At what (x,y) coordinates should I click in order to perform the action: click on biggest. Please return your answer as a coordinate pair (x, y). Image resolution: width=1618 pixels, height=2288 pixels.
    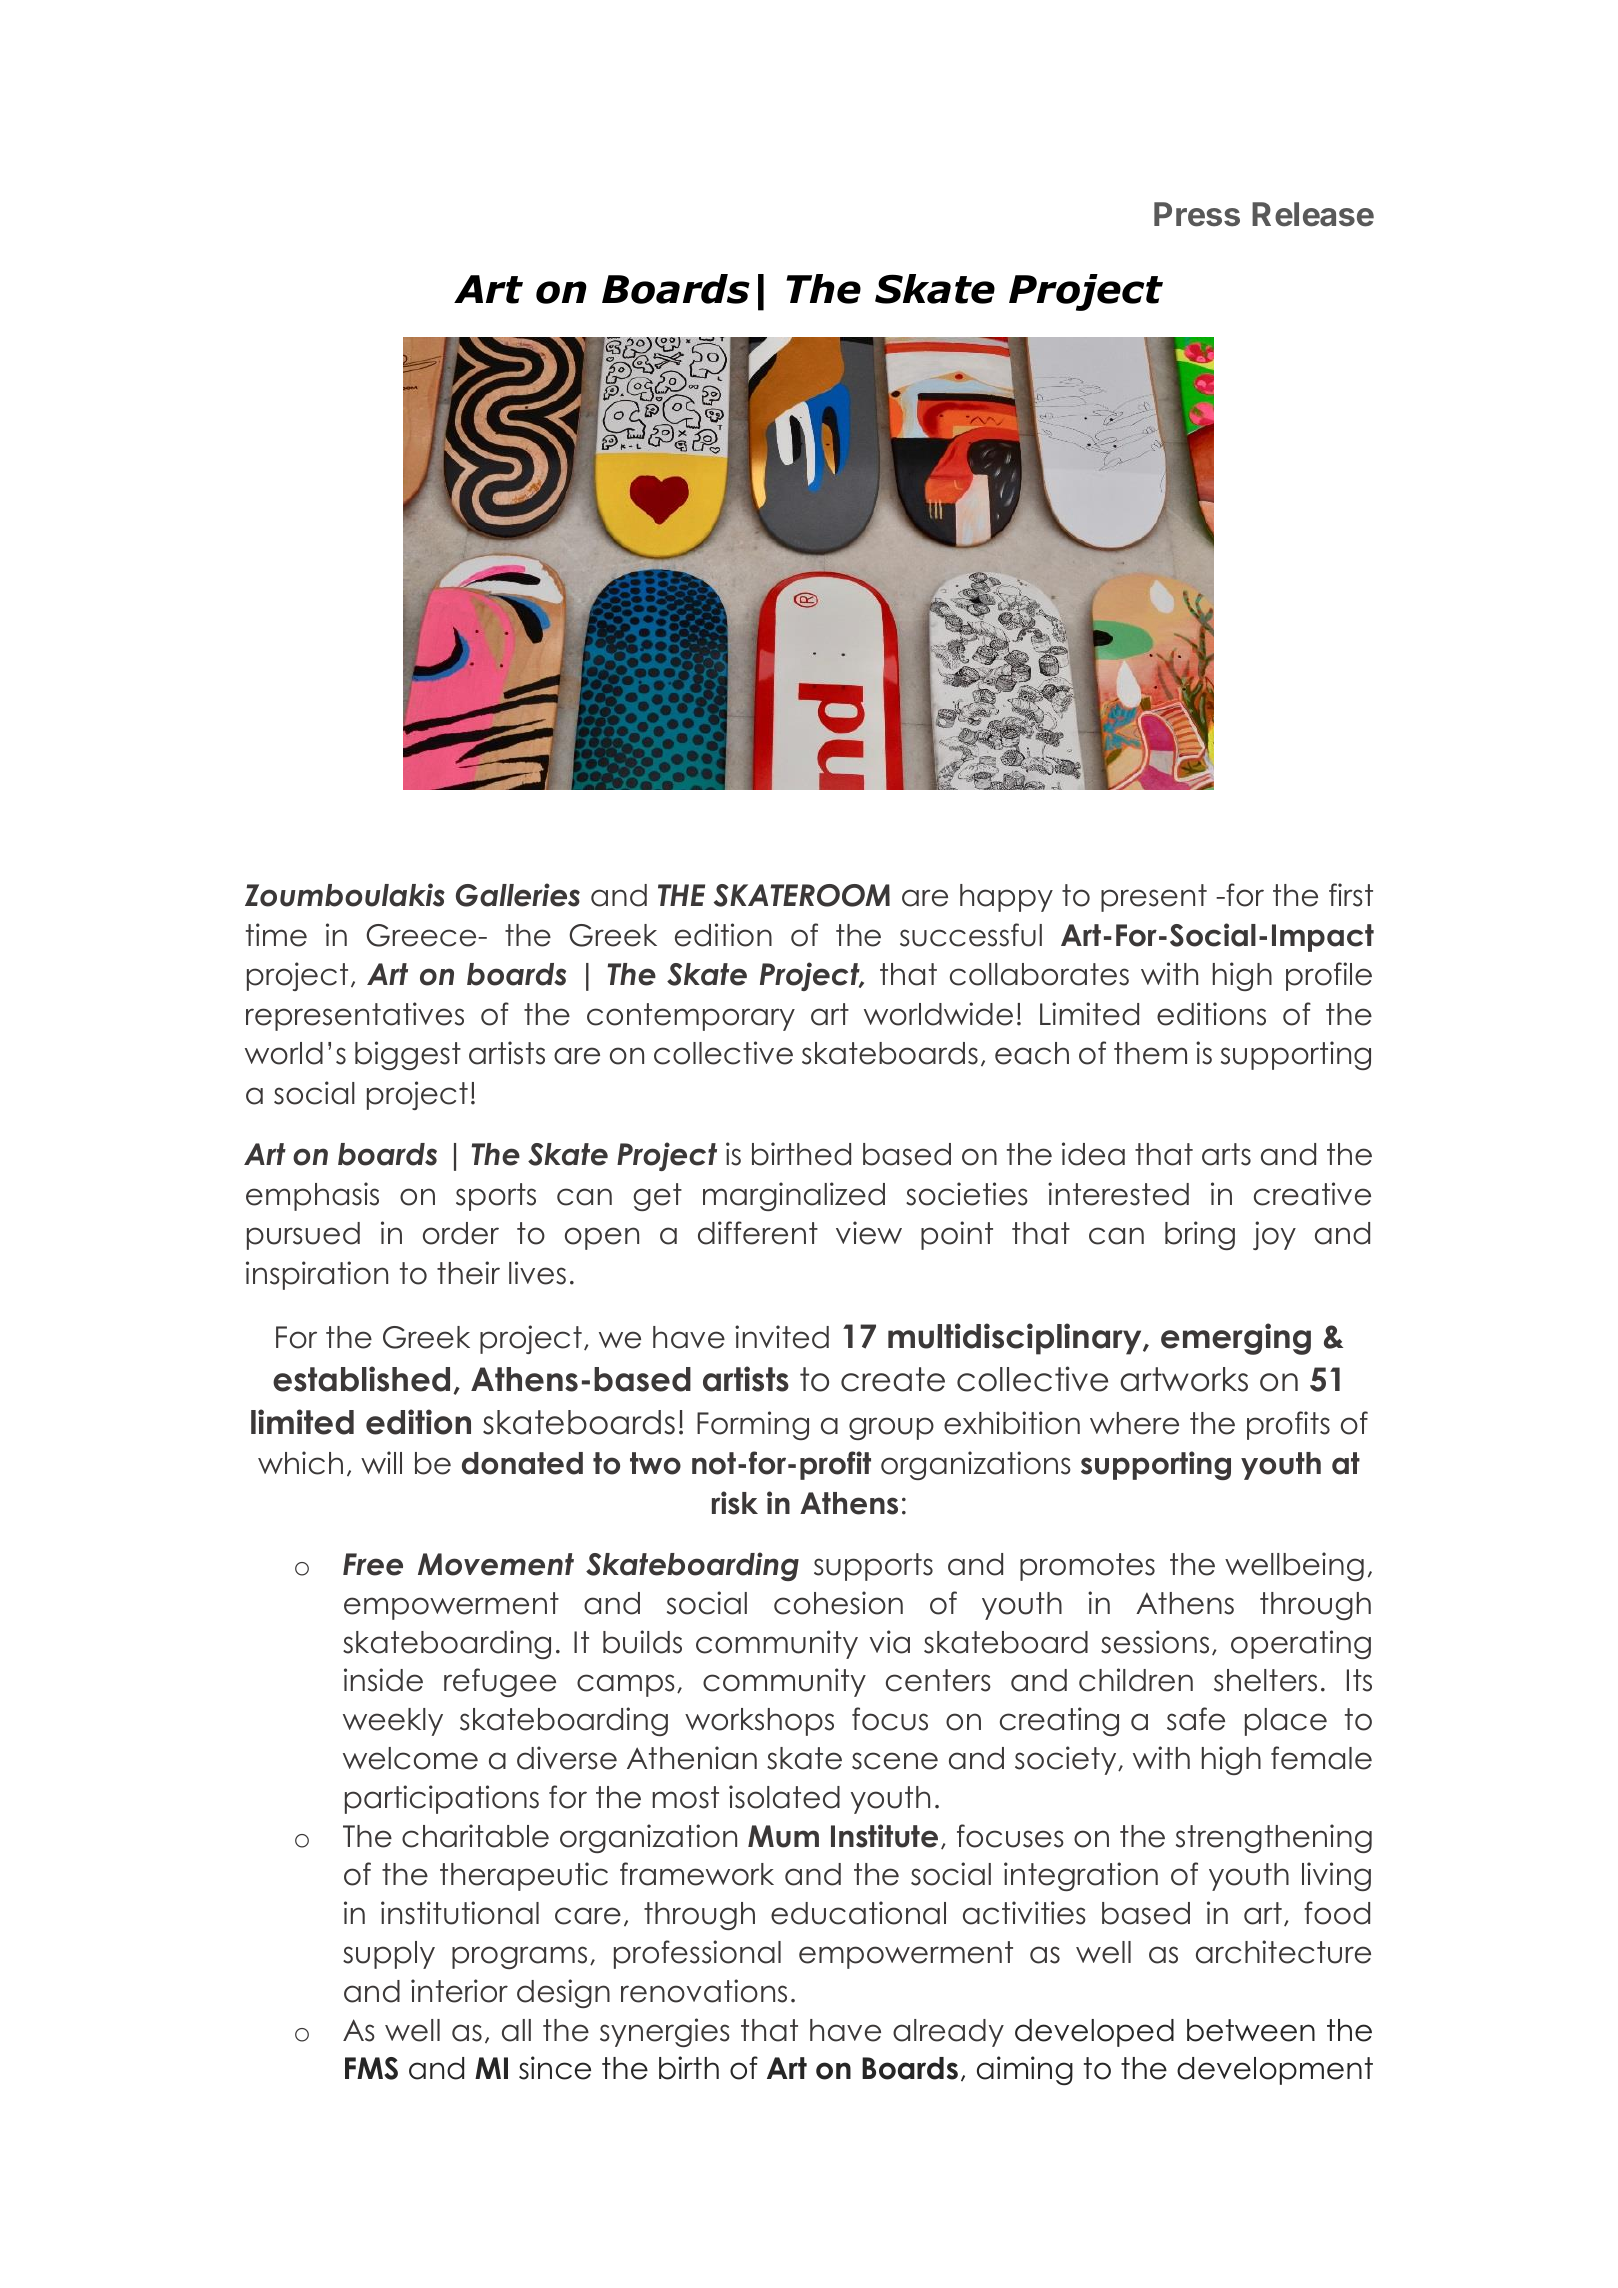
    Looking at the image, I should click on (408, 1055).
